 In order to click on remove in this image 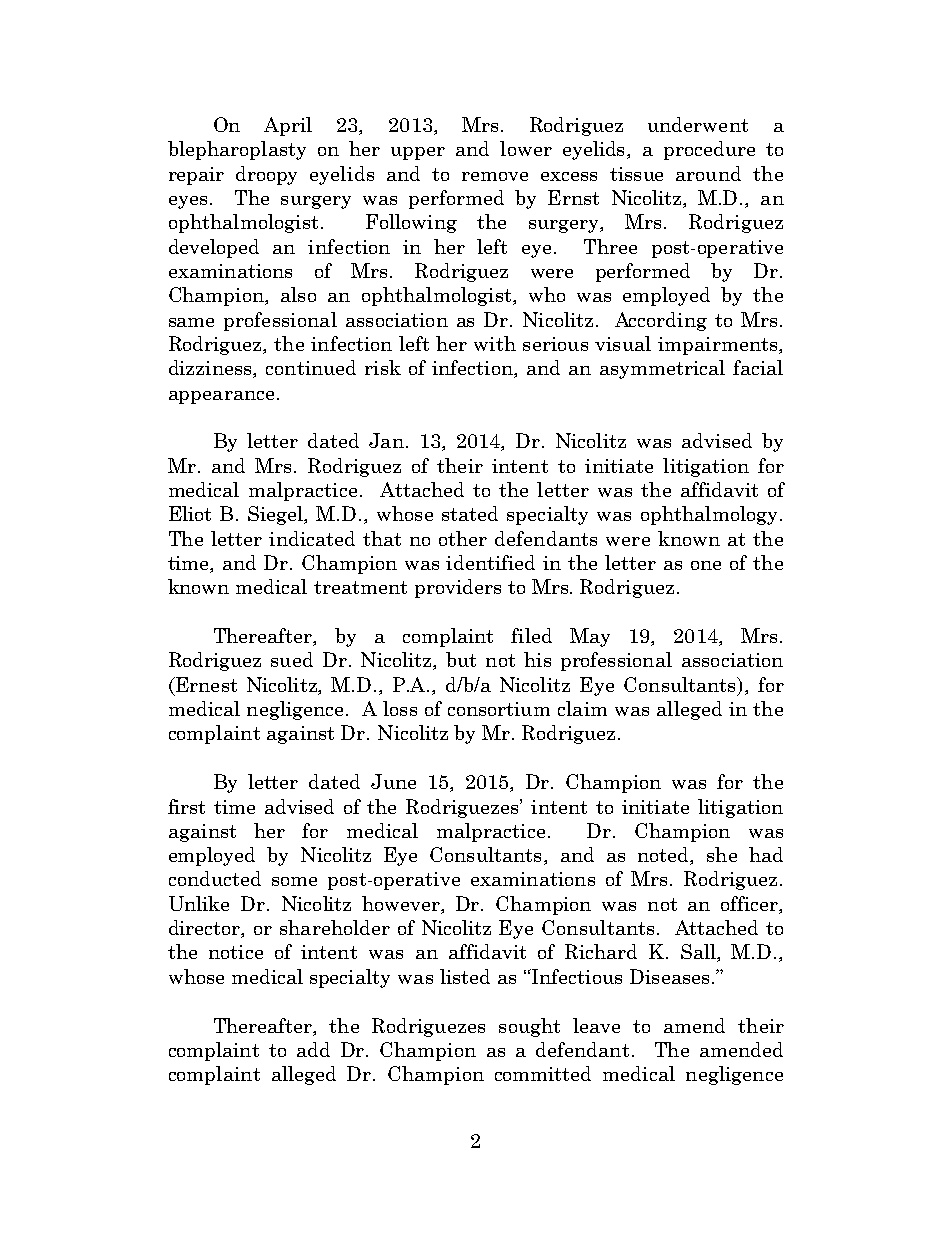, I will do `click(495, 176)`.
